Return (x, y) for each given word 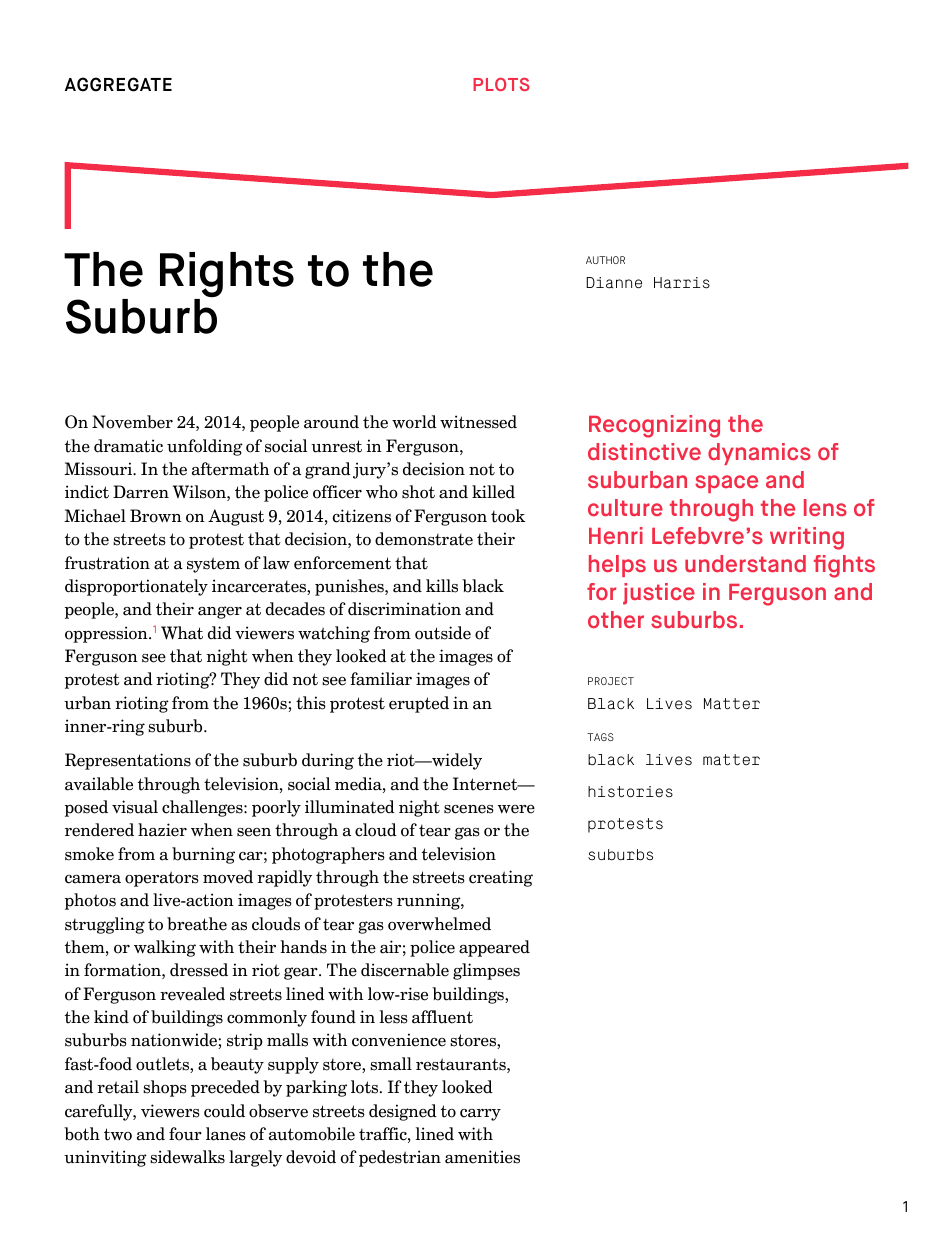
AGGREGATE (118, 84)
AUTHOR (605, 260)
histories (630, 792)
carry (480, 1115)
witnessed (478, 422)
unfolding (205, 447)
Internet (486, 784)
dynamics (759, 454)
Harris (682, 283)
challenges (203, 808)
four (185, 1134)
